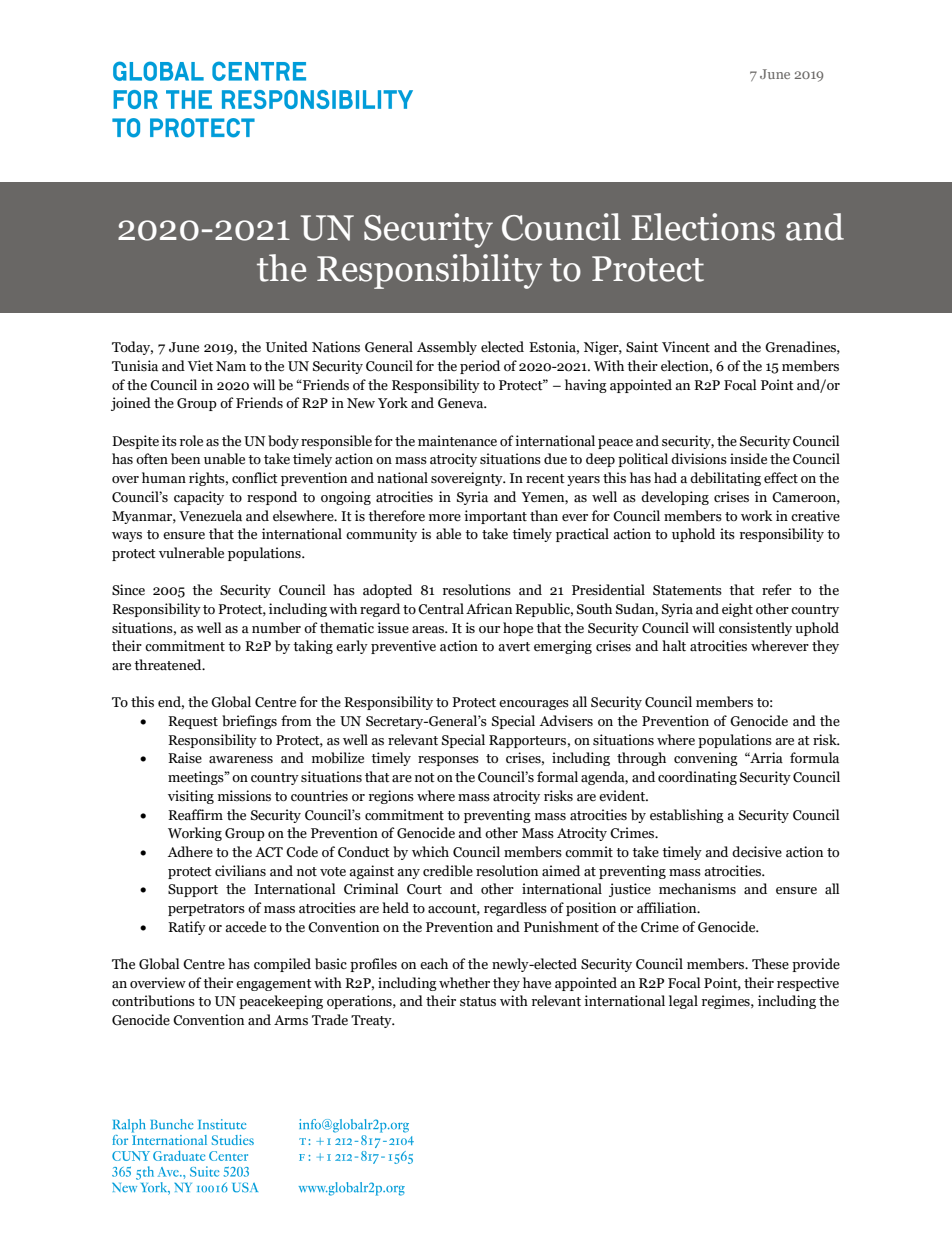 The image size is (952, 1233). I want to click on threatened, so click(169, 665).
